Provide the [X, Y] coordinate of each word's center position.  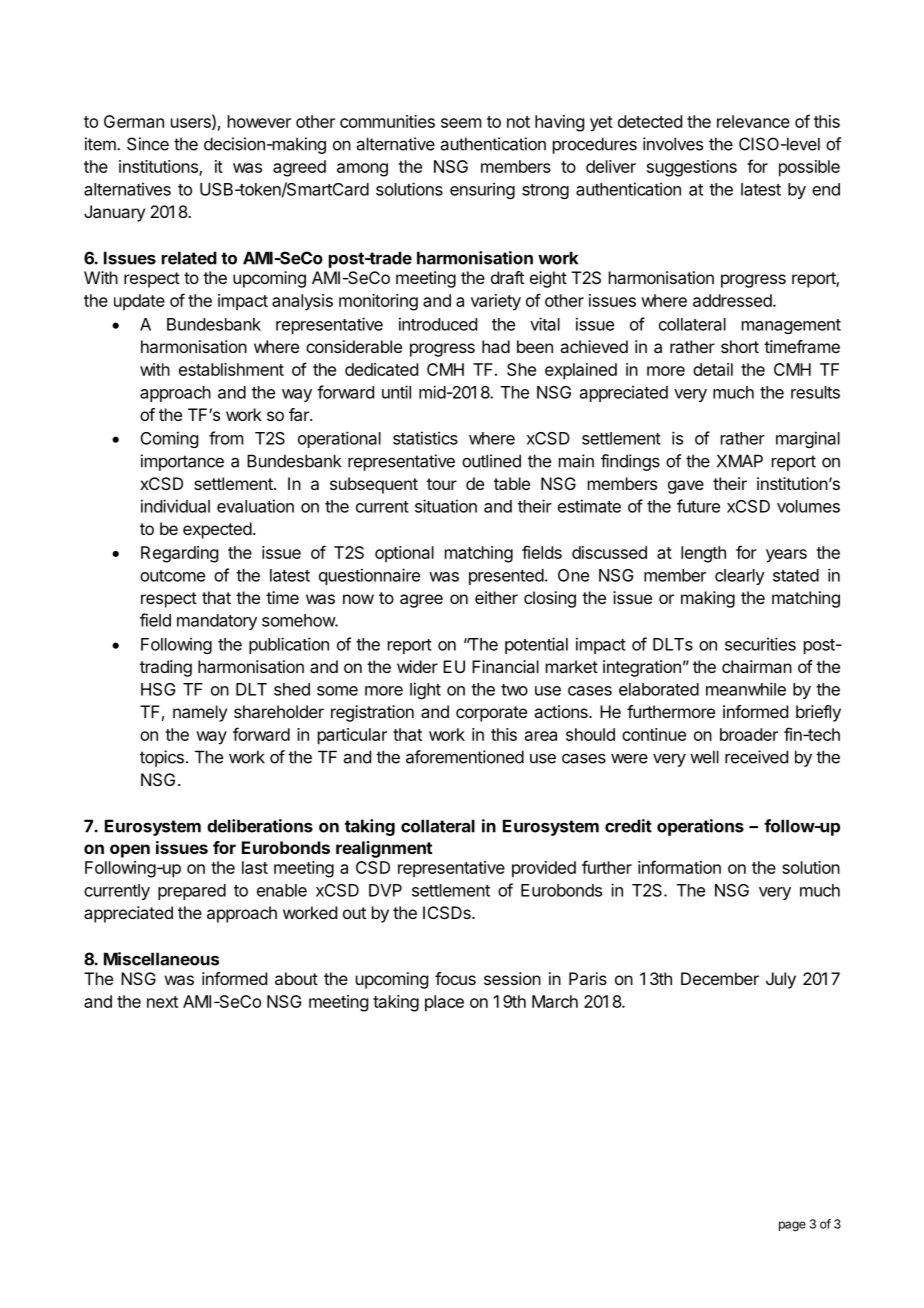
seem [461, 123]
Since [148, 144]
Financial [505, 666]
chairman [757, 666]
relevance [753, 121]
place [444, 1003]
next [162, 1002]
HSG [158, 689]
